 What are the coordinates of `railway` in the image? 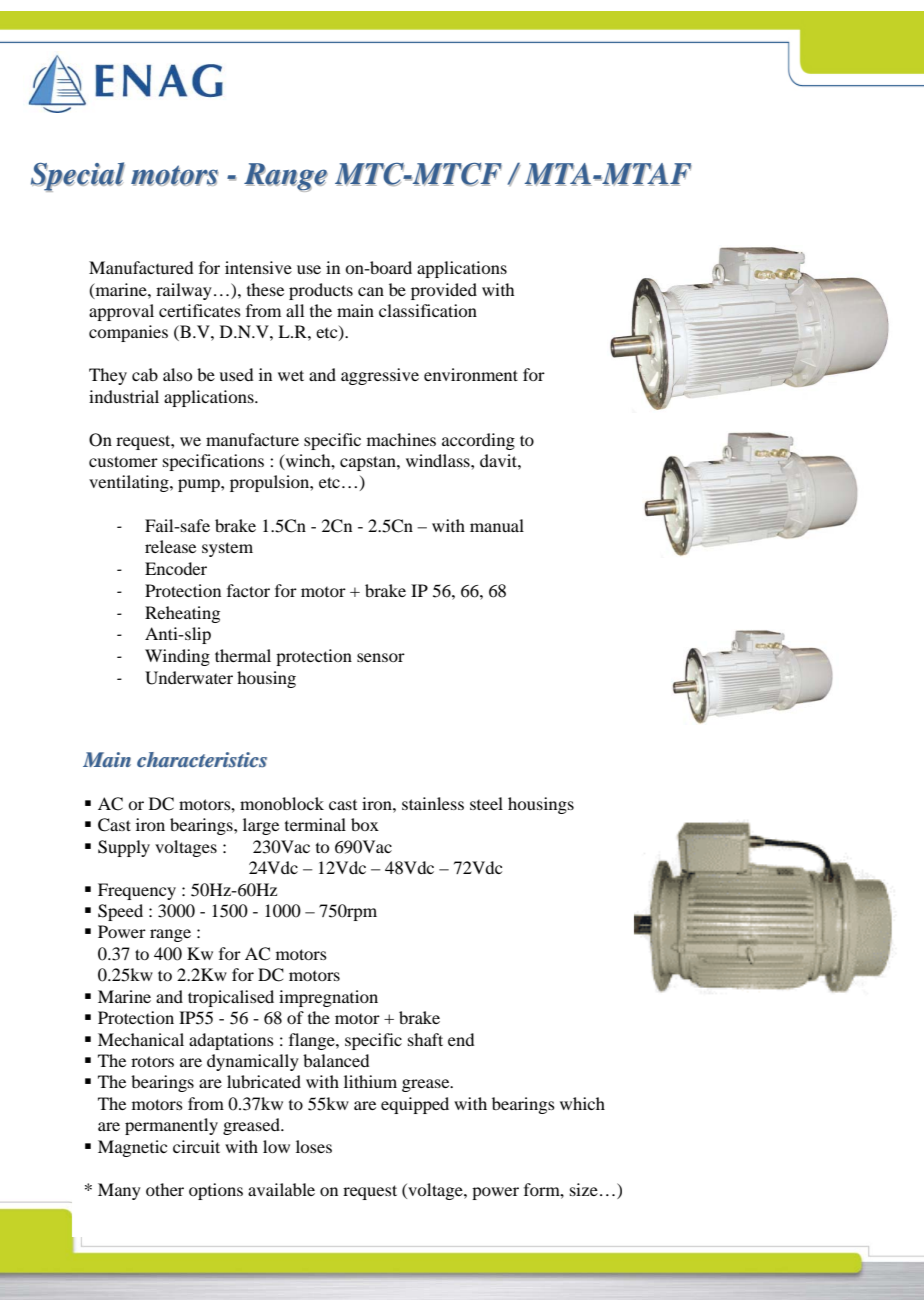 It's located at (184, 291).
